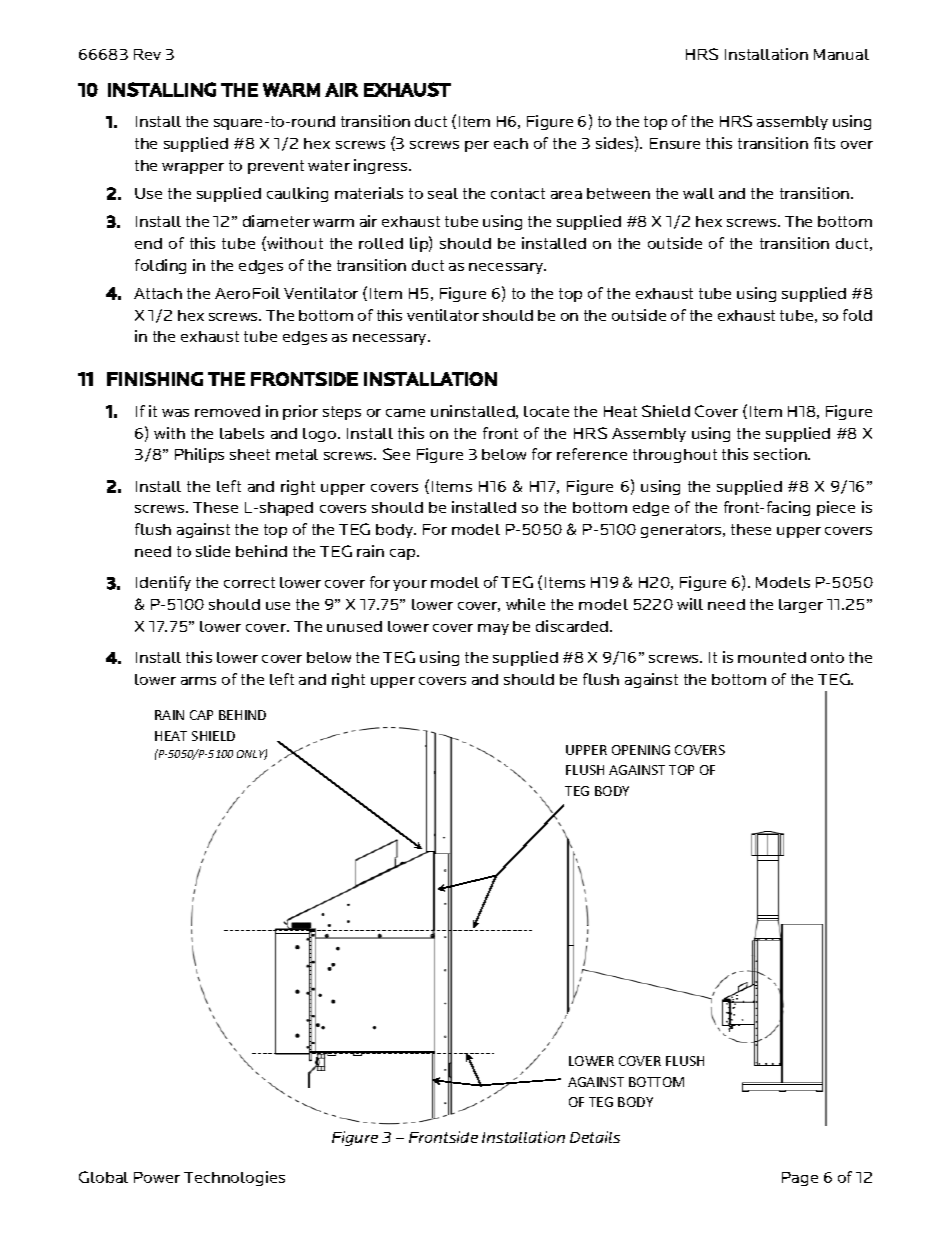 This page has height=1233, width=952. Describe the element at coordinates (199, 455) in the page. I see `Philips` at that location.
